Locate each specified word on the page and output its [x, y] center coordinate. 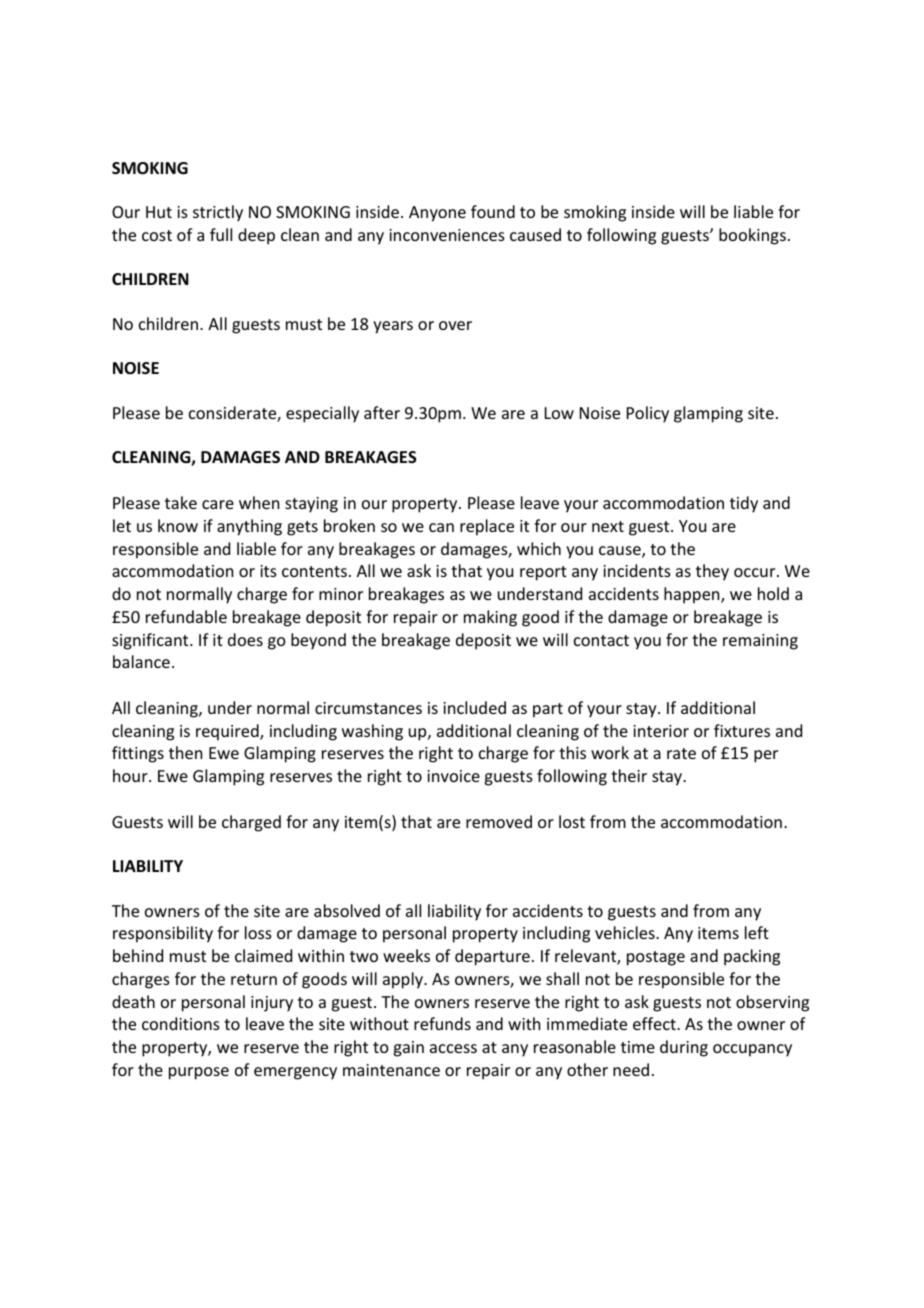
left [757, 932]
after [382, 412]
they [712, 572]
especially [322, 414]
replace [487, 527]
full [221, 234]
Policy [648, 414]
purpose [199, 1073]
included [474, 707]
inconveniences [447, 235]
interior [661, 731]
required [228, 732]
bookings [752, 236]
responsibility [163, 934]
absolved [347, 910]
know [178, 525]
